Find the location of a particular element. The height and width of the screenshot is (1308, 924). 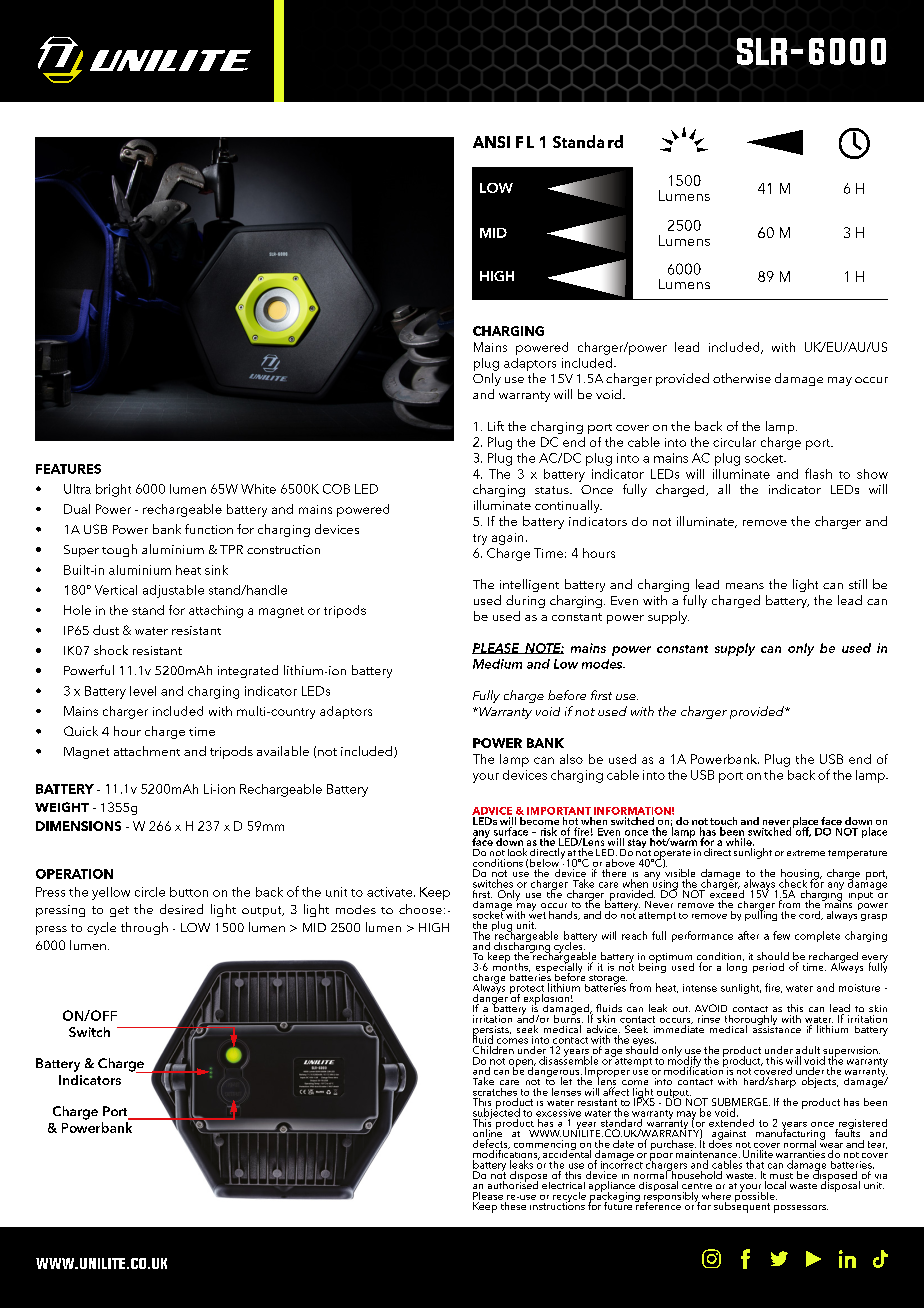

ANSI is located at coordinates (491, 142).
